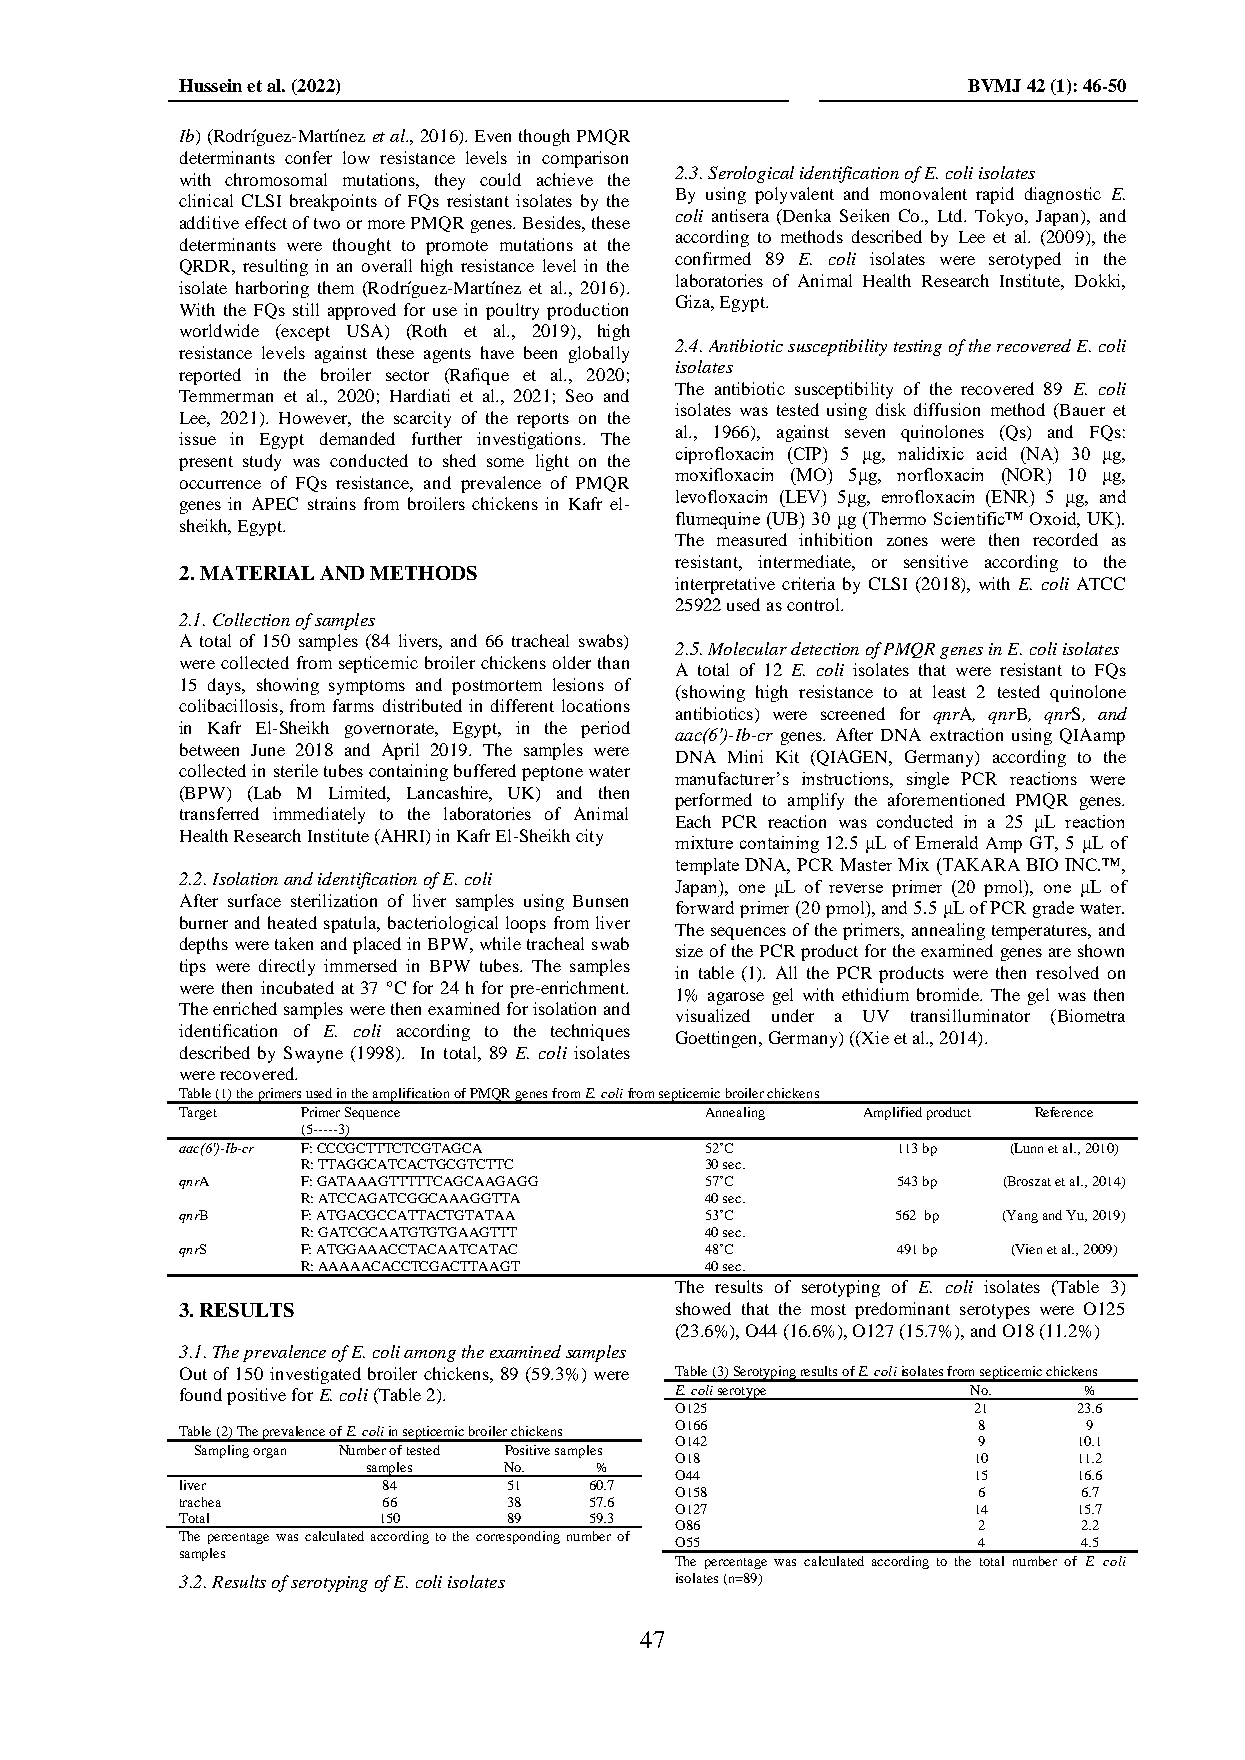 This screenshot has width=1245, height=1760. I want to click on aforementioned, so click(946, 799).
